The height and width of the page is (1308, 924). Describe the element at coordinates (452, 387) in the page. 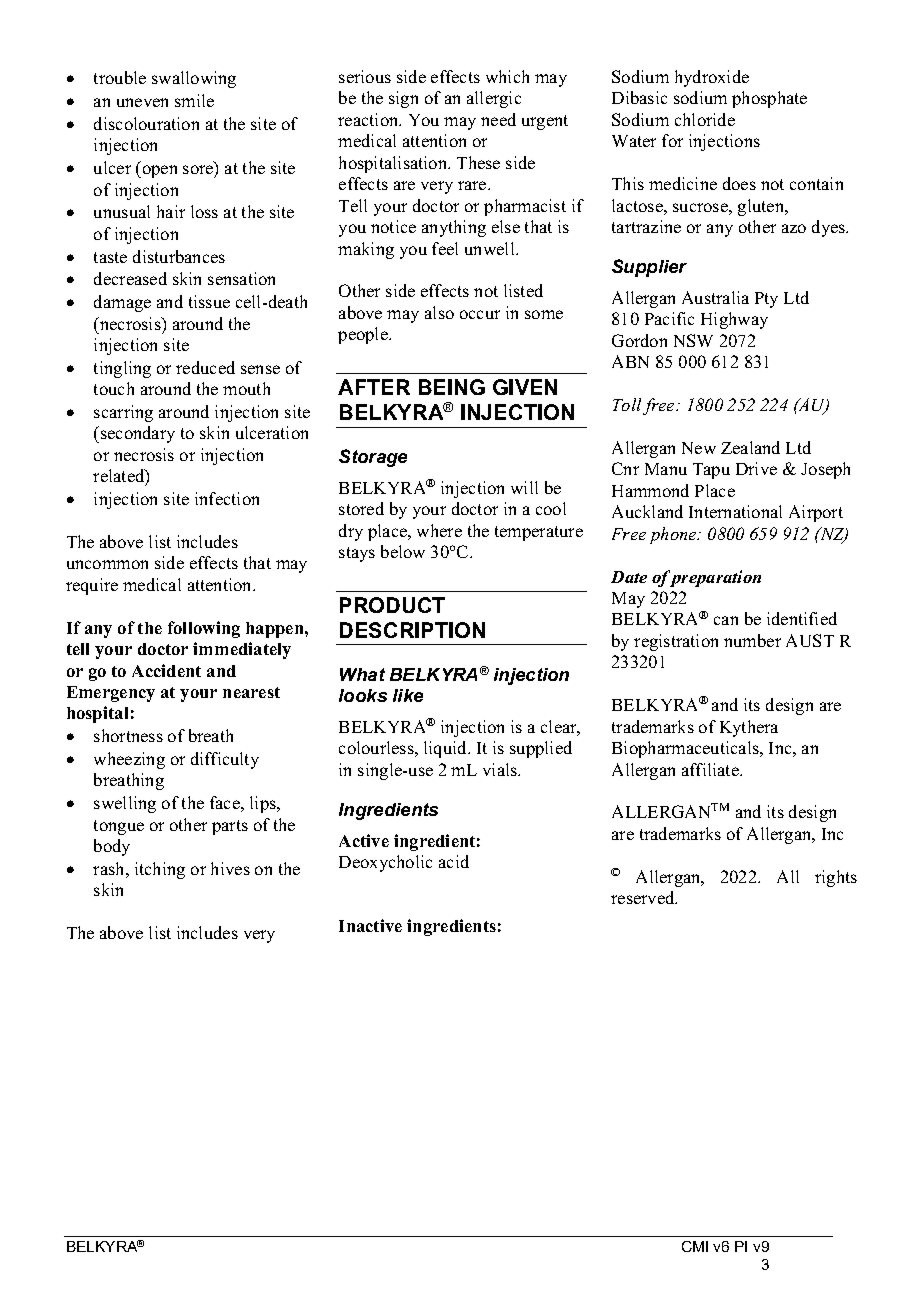

I see `BEING` at that location.
